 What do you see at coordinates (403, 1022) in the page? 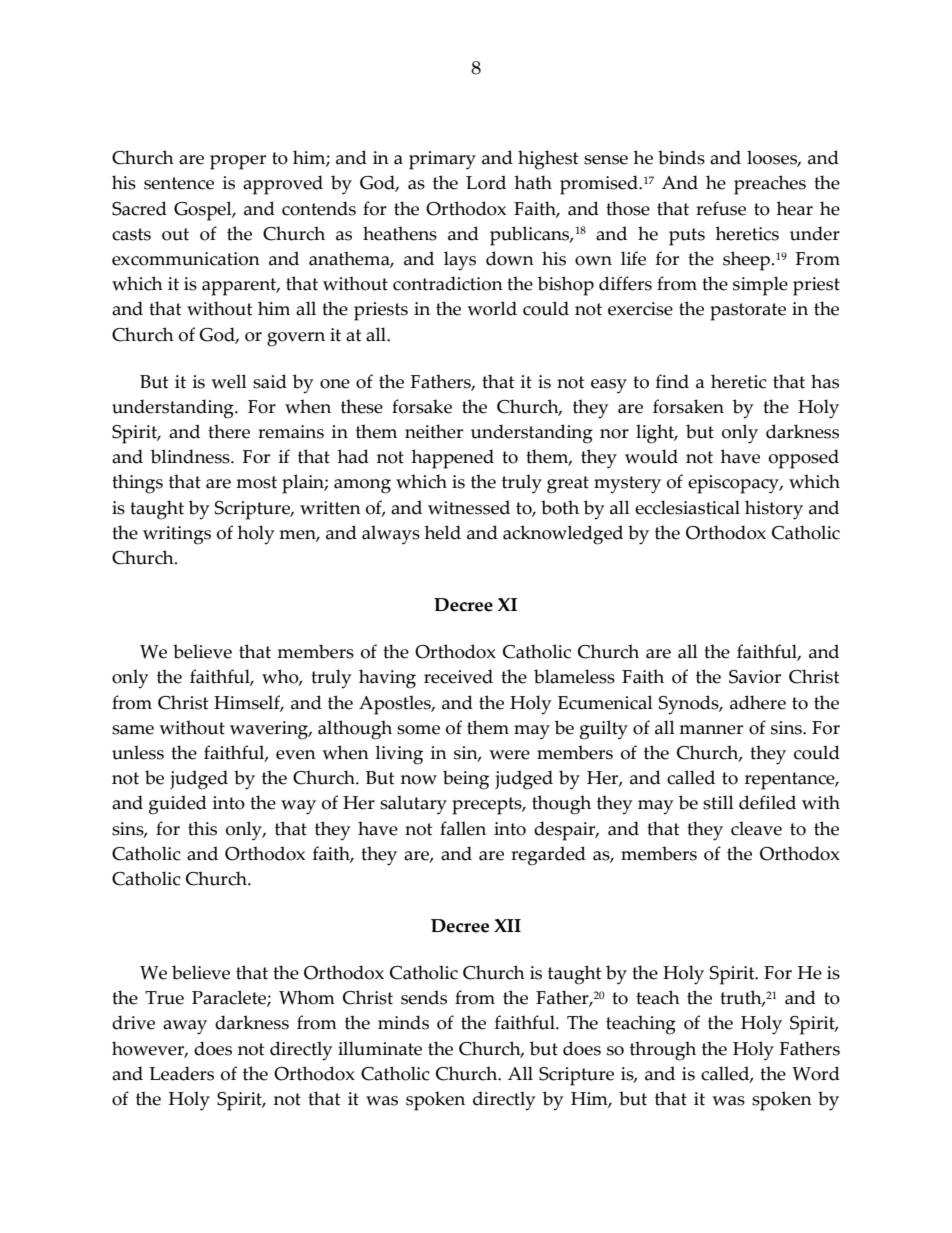
I see `minds` at bounding box center [403, 1022].
